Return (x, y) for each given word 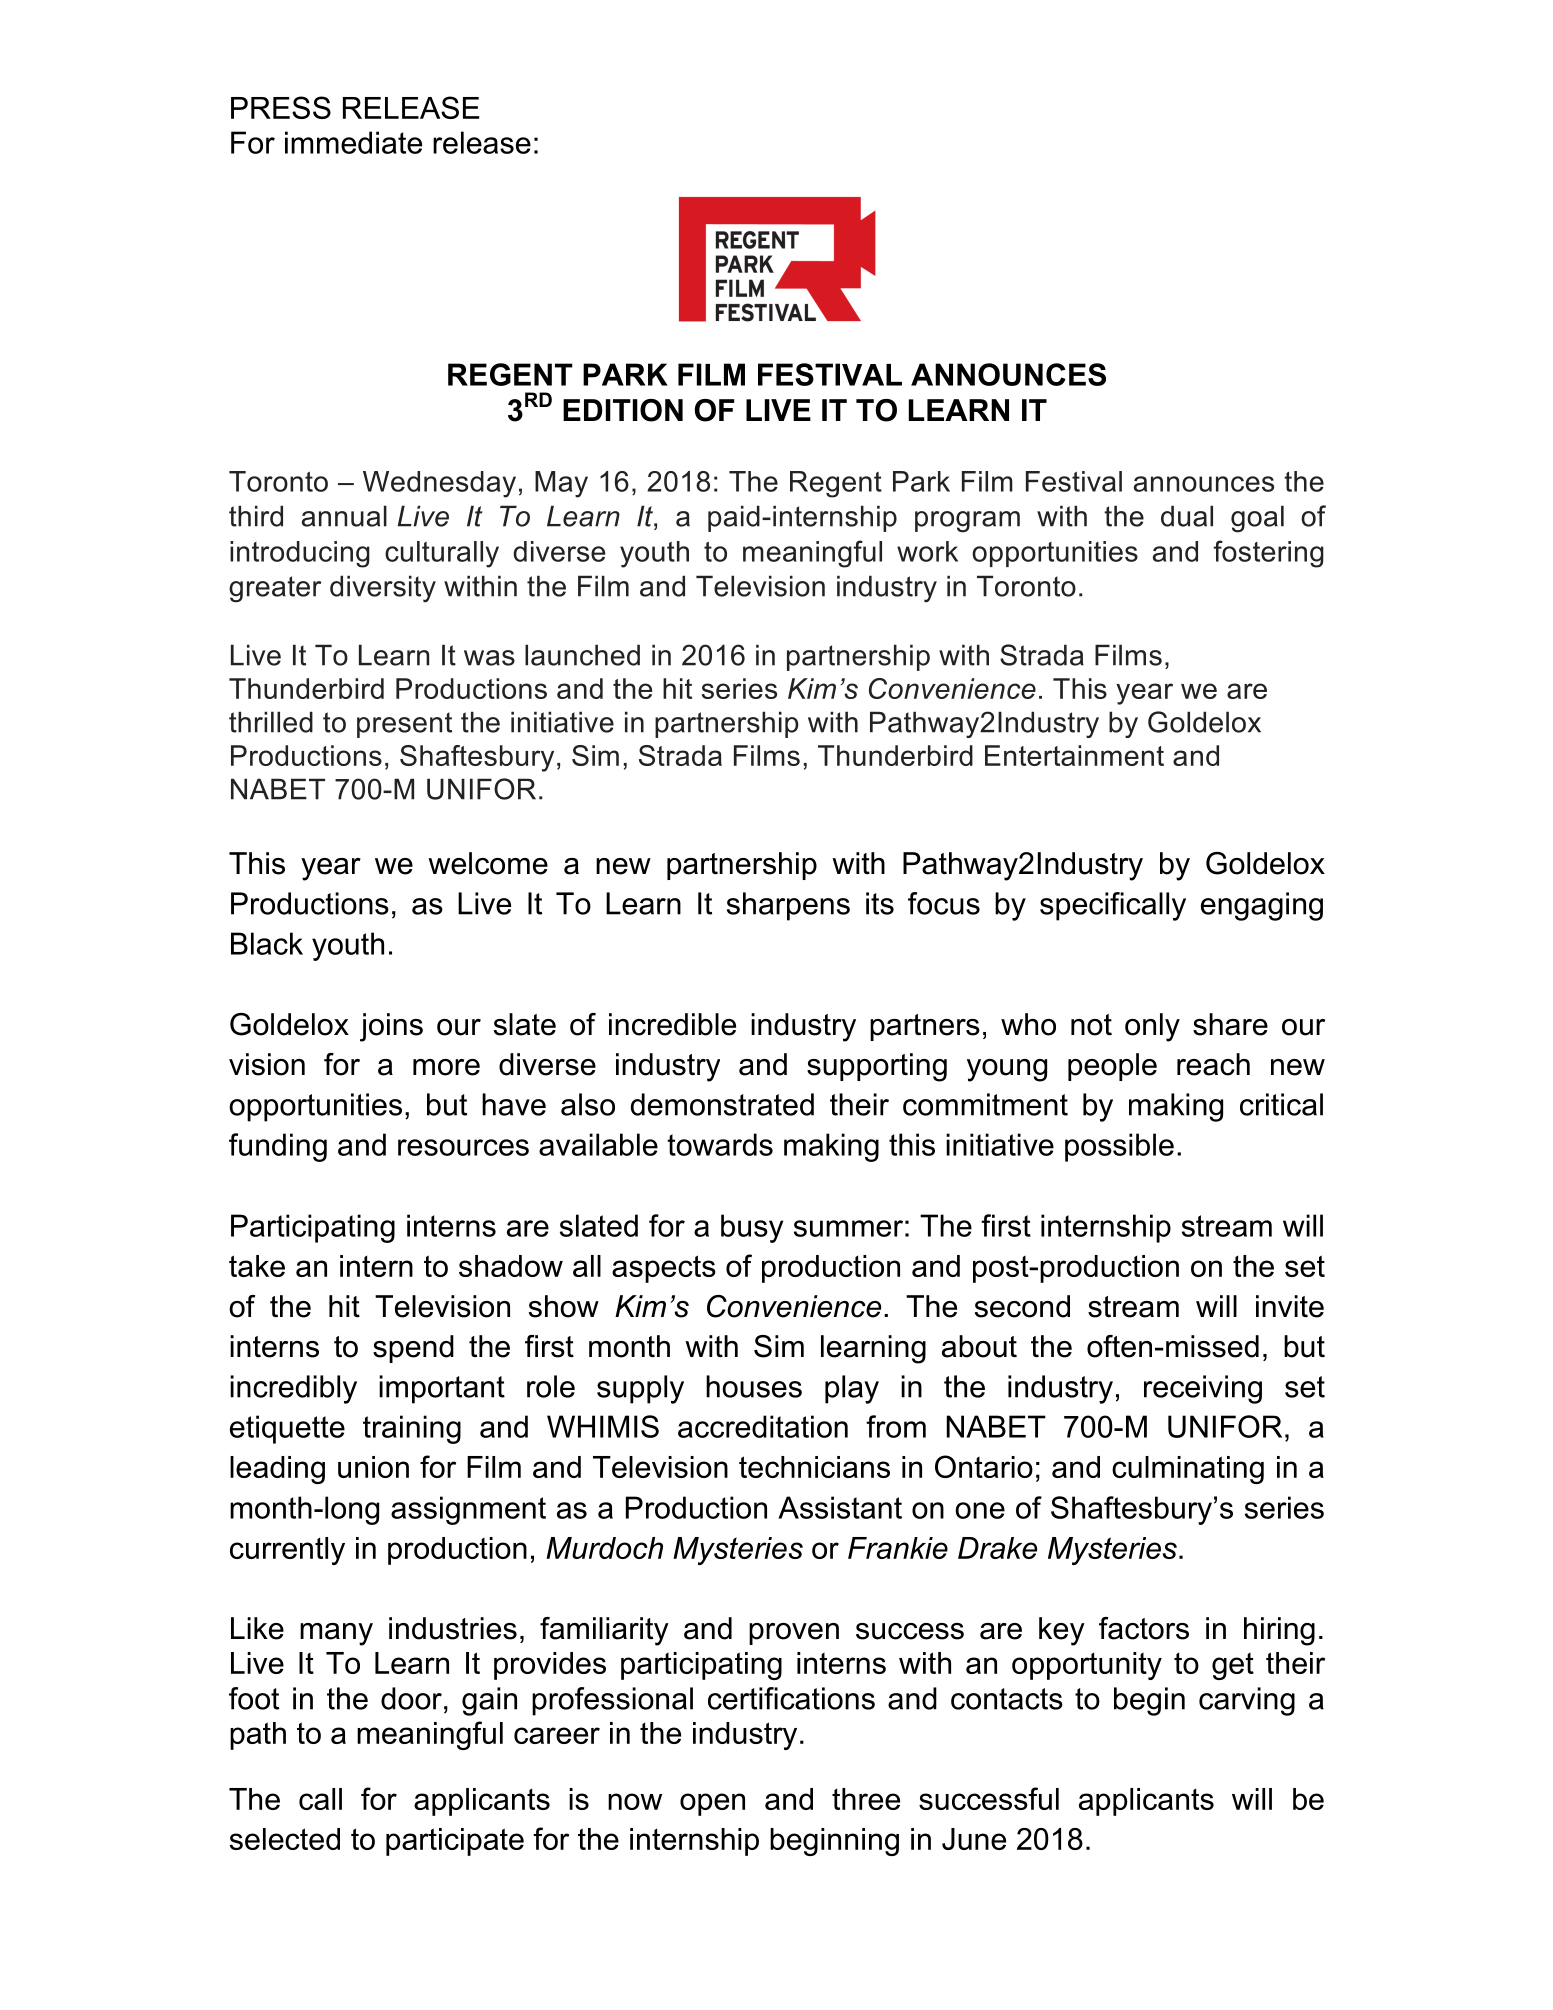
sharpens (788, 906)
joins (391, 1027)
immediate (353, 142)
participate (455, 1842)
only (1152, 1027)
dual (1187, 516)
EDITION (623, 410)
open (712, 1804)
